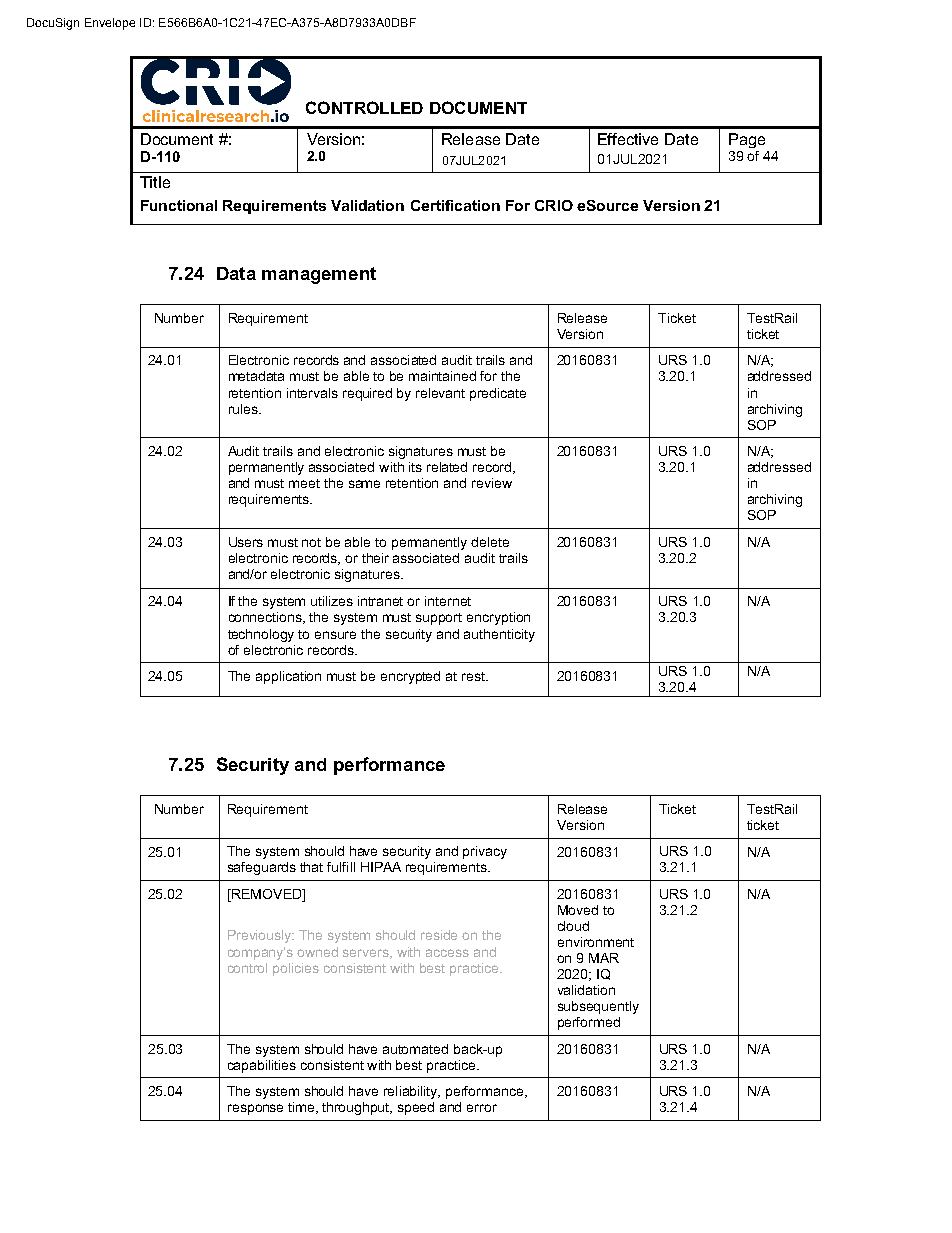  I want to click on safeguards, so click(262, 868).
